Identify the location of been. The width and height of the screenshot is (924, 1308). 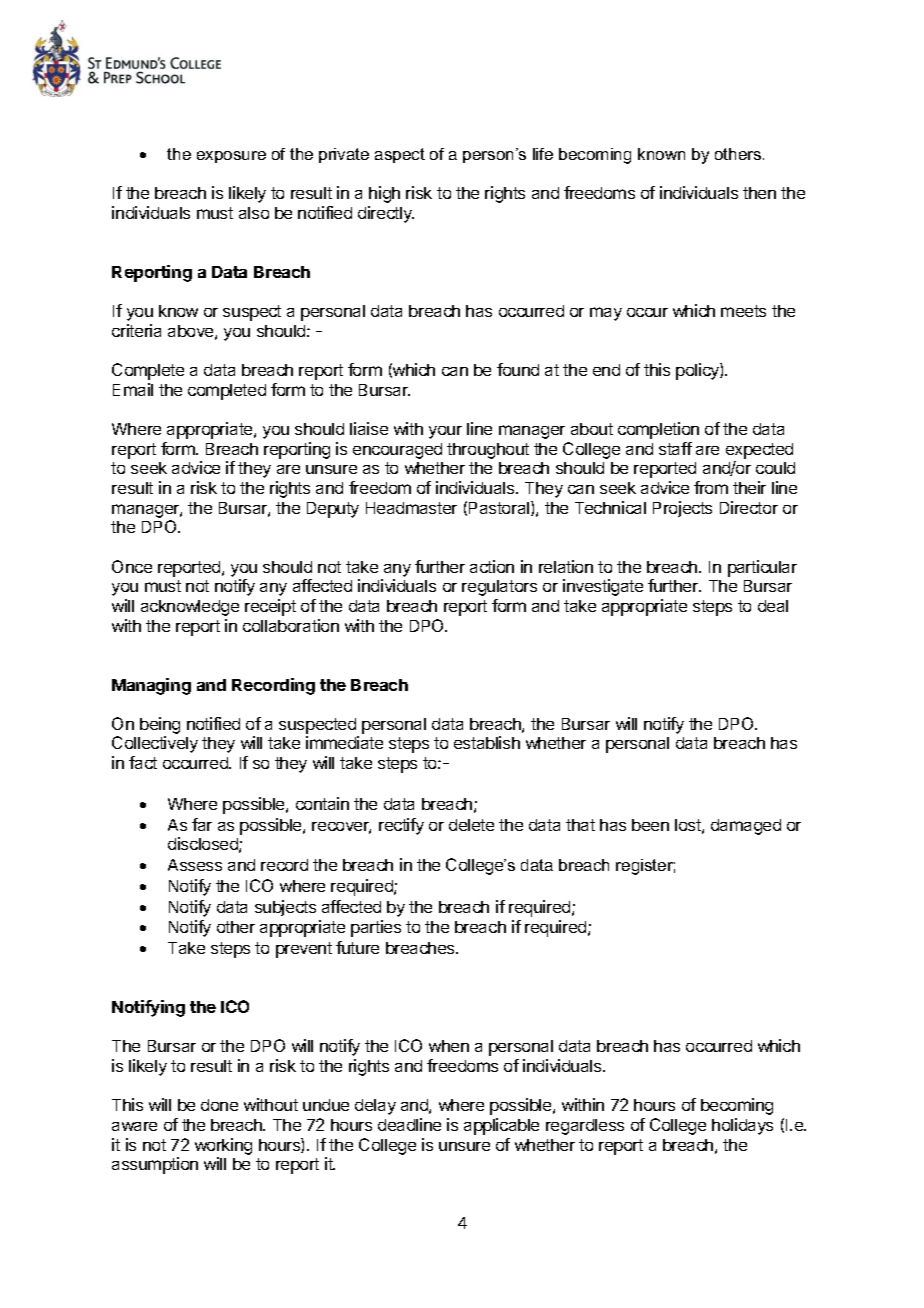
(650, 825).
